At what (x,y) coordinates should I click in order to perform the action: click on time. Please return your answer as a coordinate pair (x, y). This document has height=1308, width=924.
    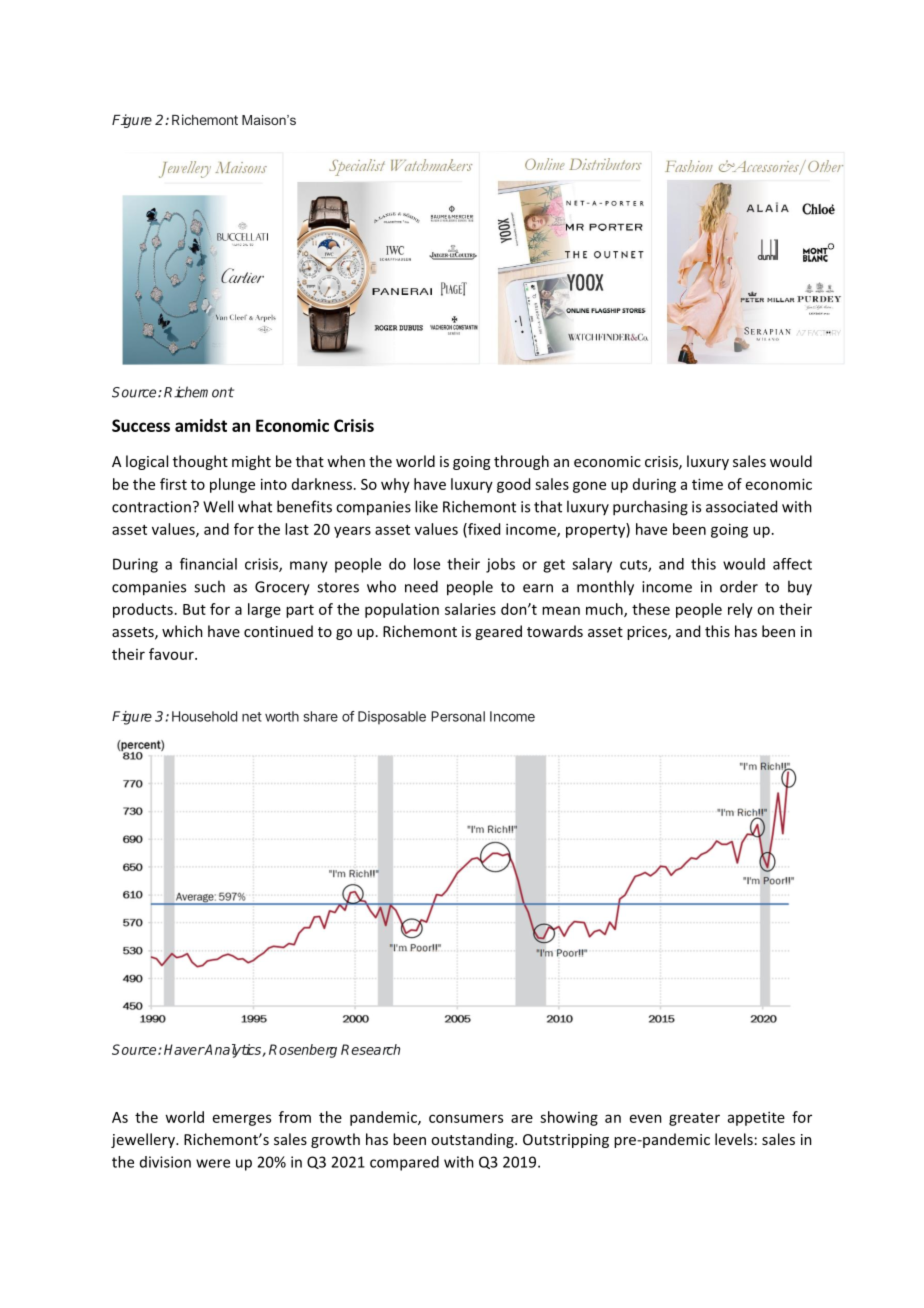
    Looking at the image, I should click on (707, 484).
